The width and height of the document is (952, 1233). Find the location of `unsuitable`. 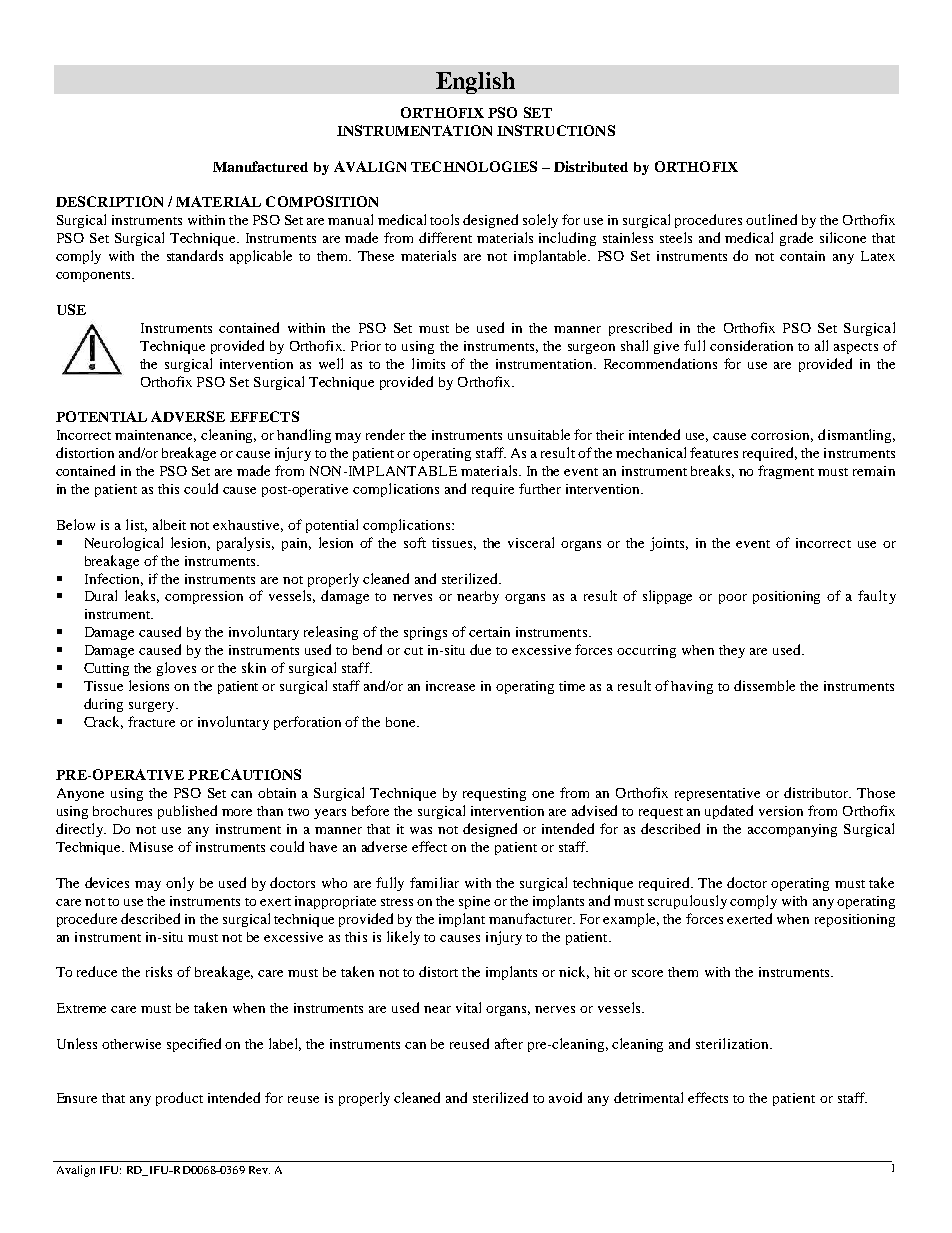

unsuitable is located at coordinates (539, 434).
